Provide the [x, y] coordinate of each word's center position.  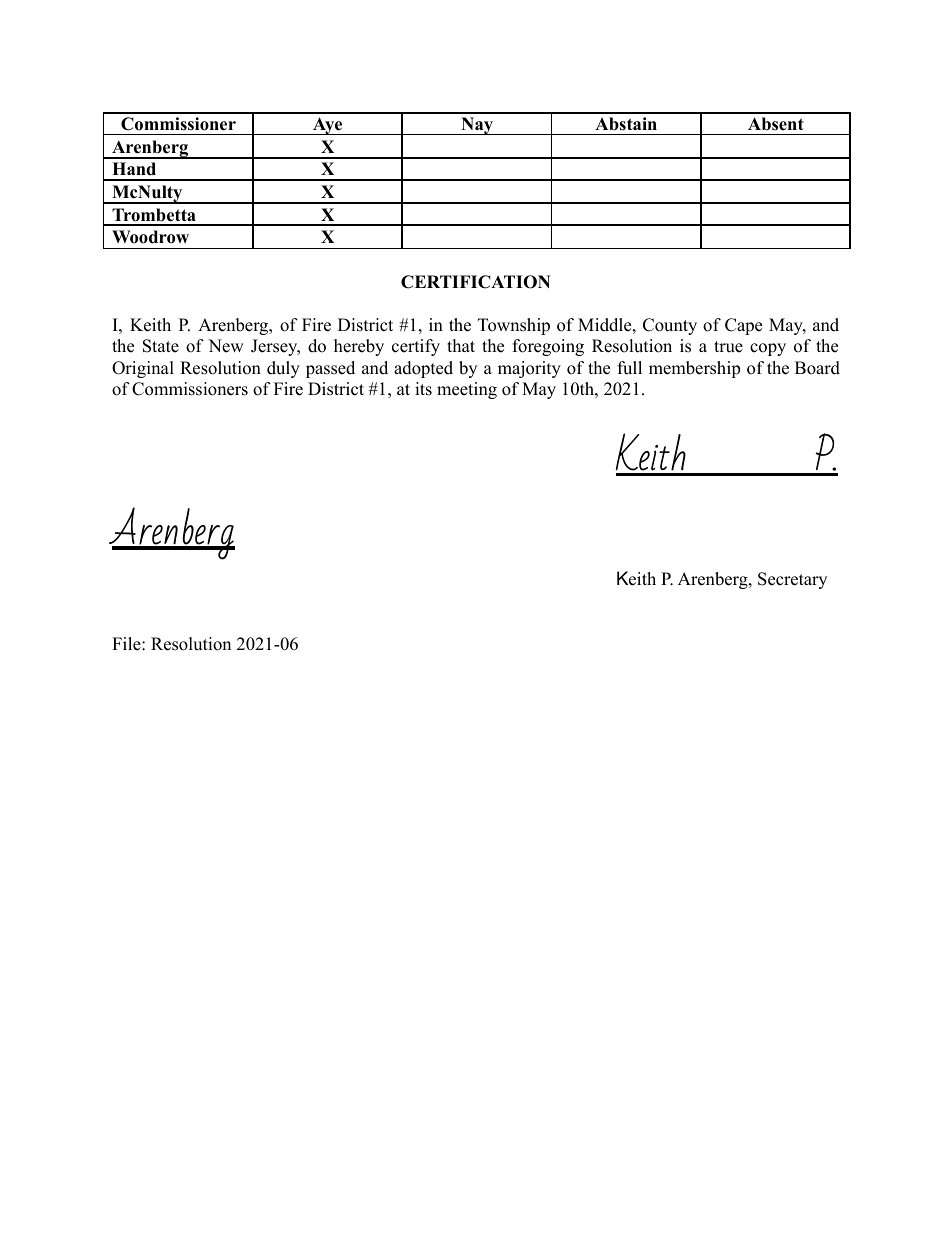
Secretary [792, 580]
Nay [477, 126]
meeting [467, 390]
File [127, 644]
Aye [328, 126]
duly [283, 369]
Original [143, 369]
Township [514, 326]
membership [694, 369]
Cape [743, 326]
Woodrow [150, 237]
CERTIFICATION [476, 282]
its [423, 389]
